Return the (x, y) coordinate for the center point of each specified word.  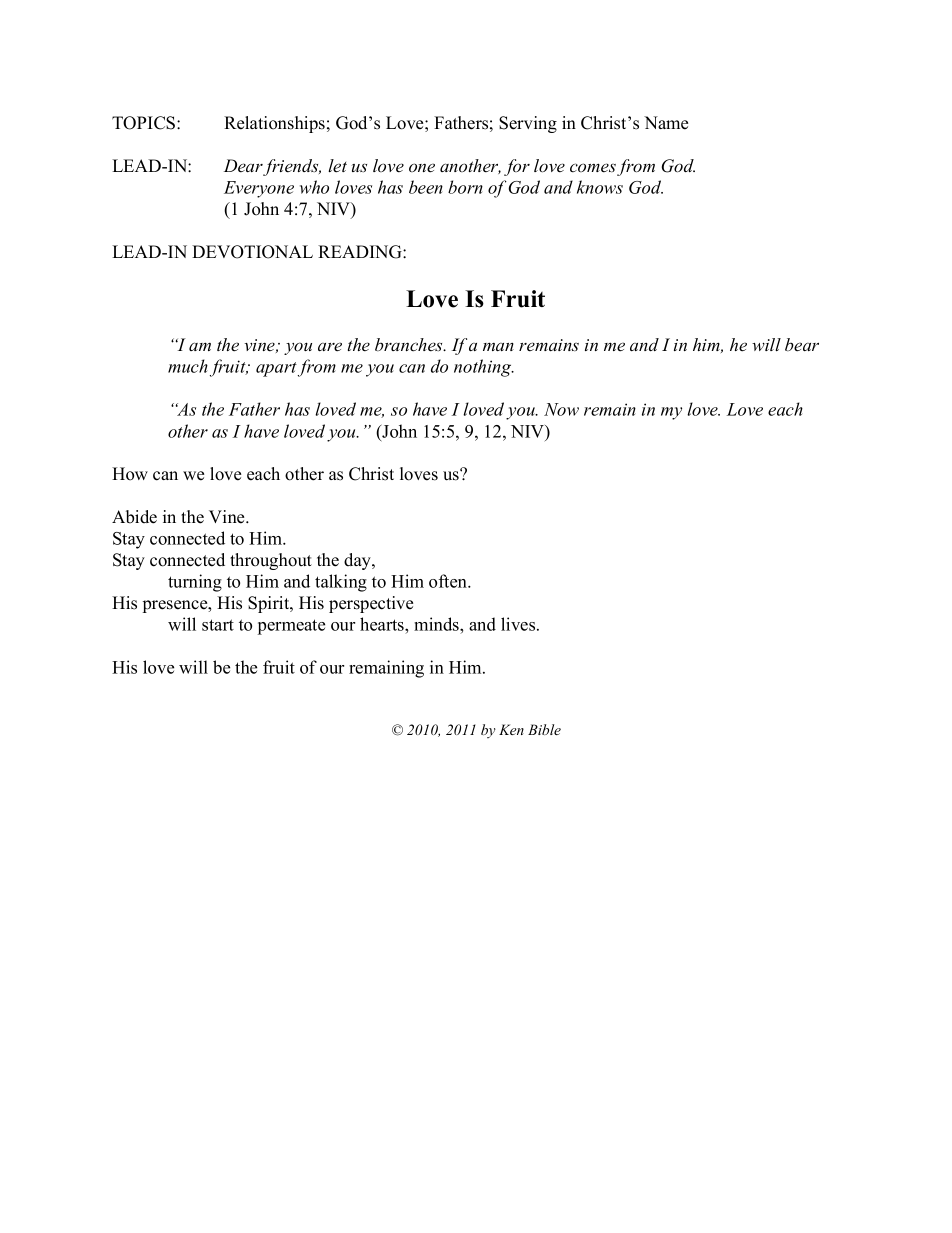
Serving (528, 124)
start (218, 625)
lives (519, 624)
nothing (484, 368)
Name (666, 123)
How (130, 474)
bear (802, 345)
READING (361, 252)
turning (195, 583)
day (358, 561)
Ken (511, 729)
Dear (244, 167)
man (498, 346)
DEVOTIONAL (252, 252)
